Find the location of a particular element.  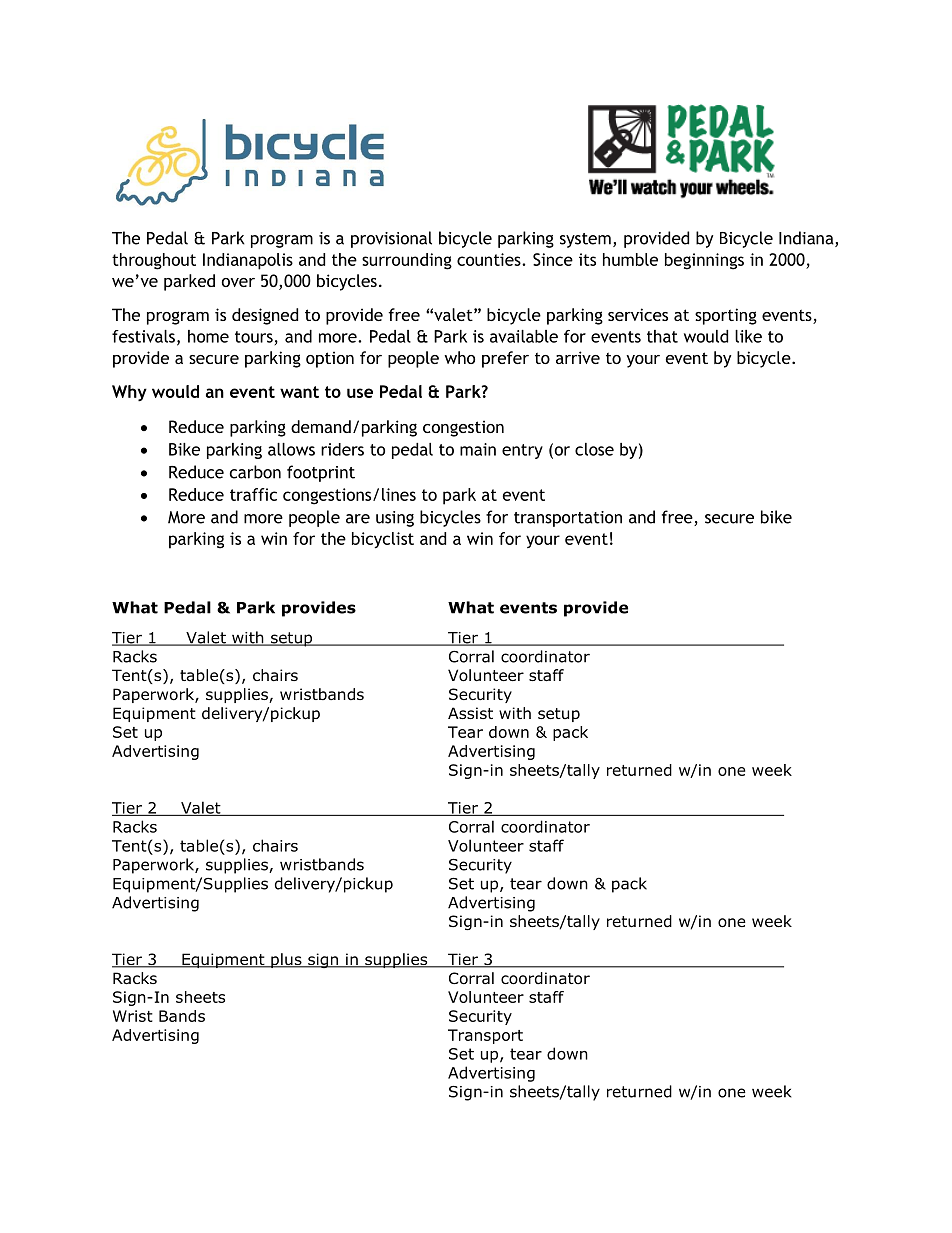

traffic is located at coordinates (253, 494).
